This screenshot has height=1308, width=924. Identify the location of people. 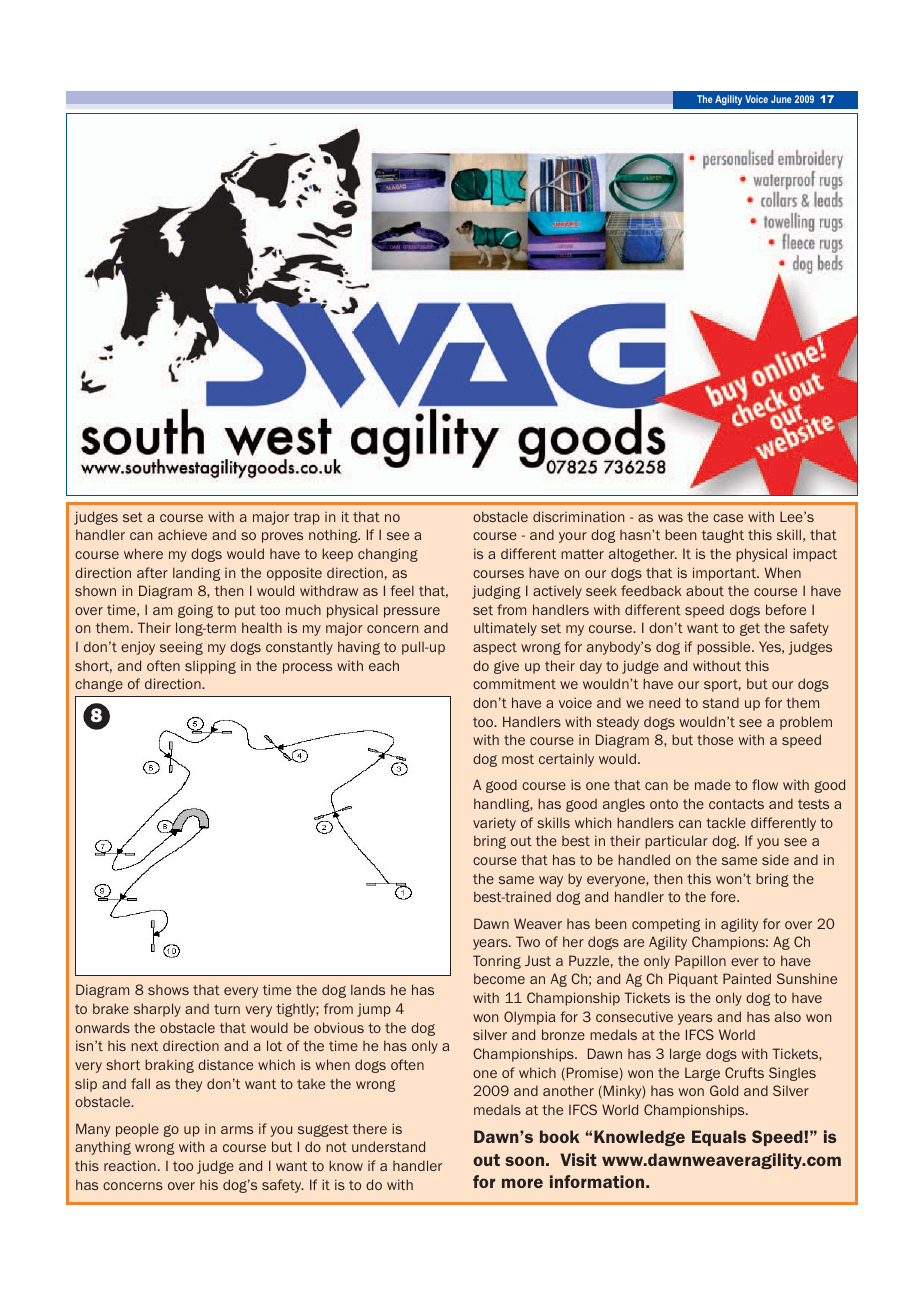
(137, 1130).
